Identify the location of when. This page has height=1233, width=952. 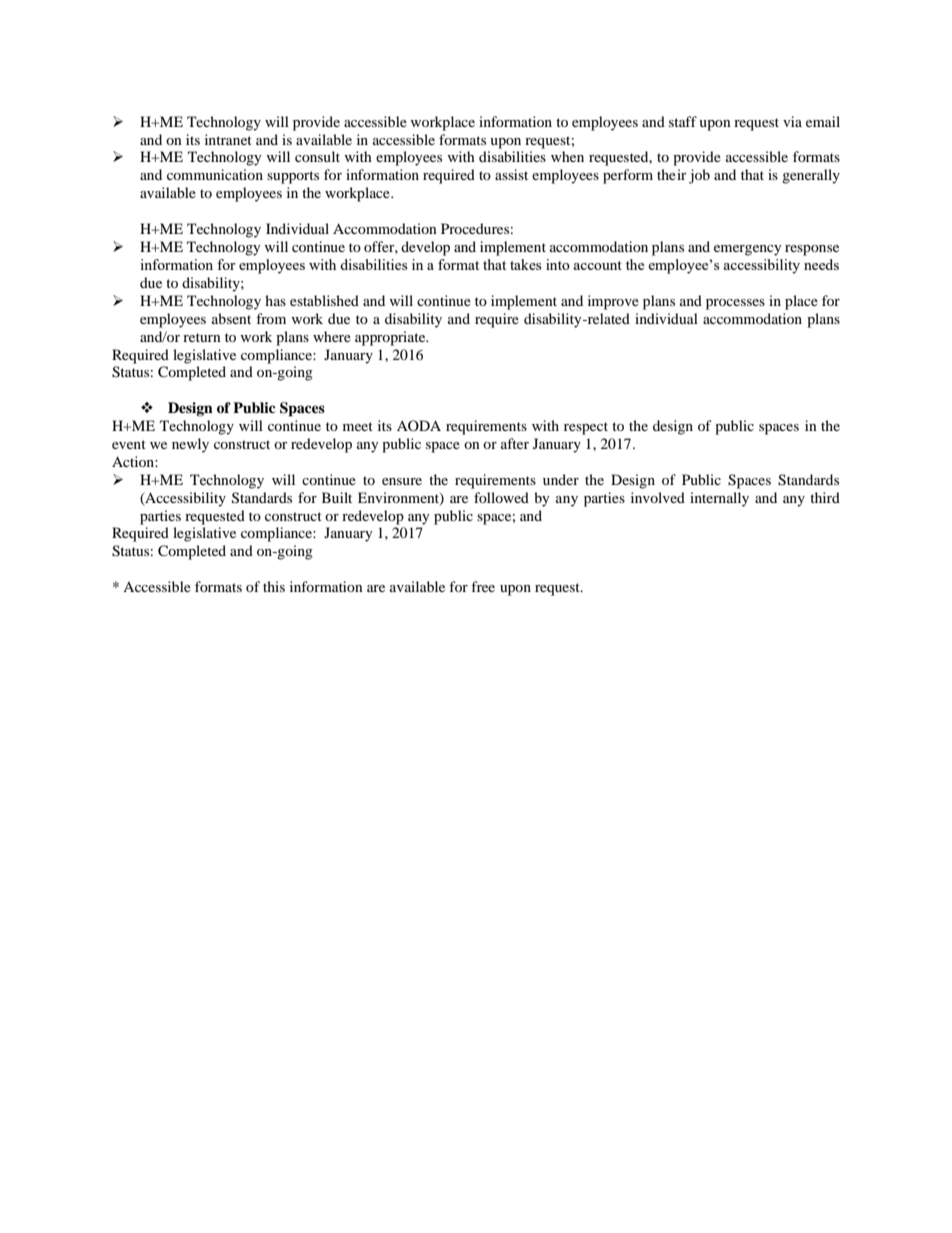
(567, 156).
